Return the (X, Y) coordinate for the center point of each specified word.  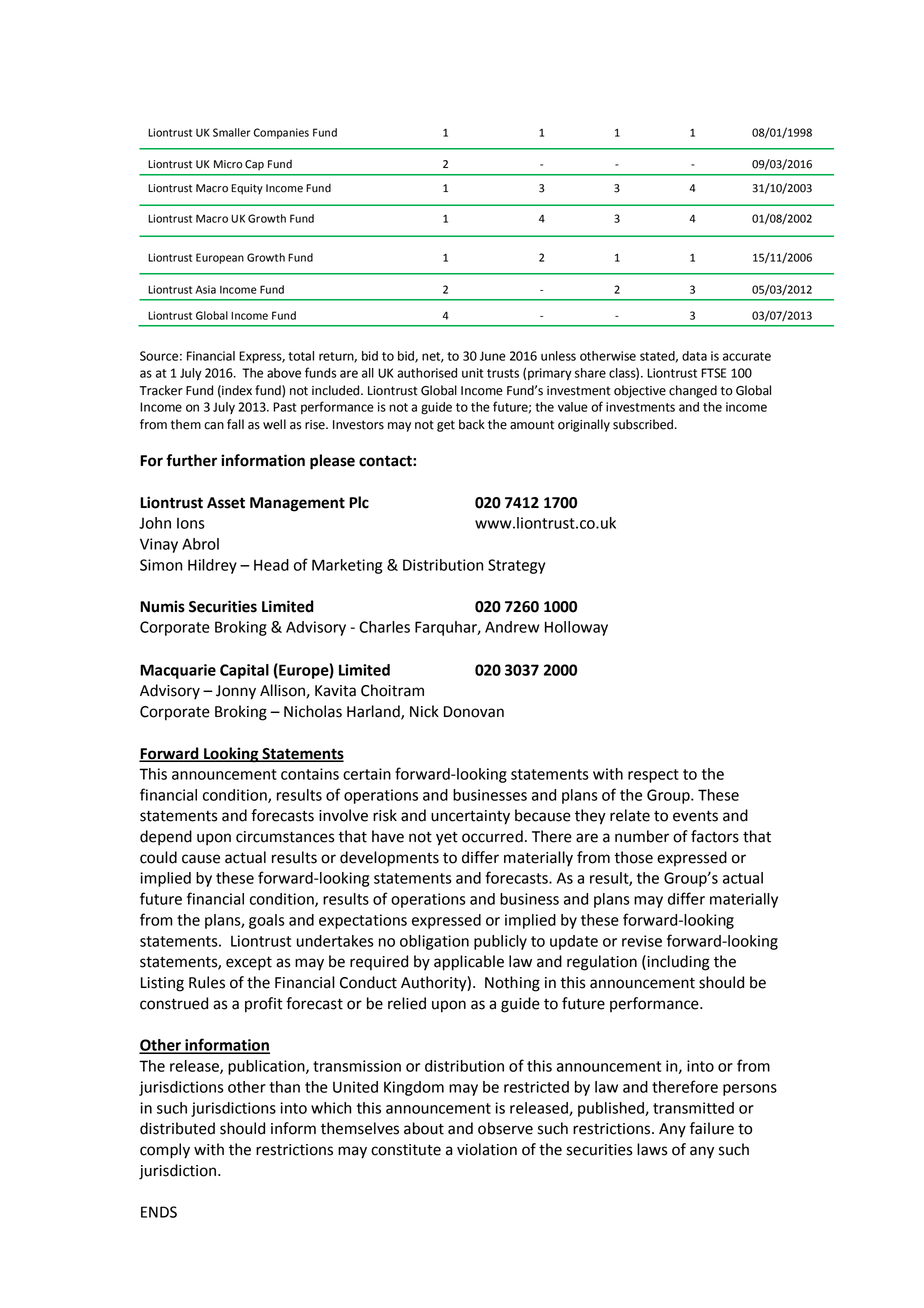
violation (487, 1149)
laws (652, 1149)
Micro (228, 164)
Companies (281, 133)
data (694, 356)
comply (165, 1151)
